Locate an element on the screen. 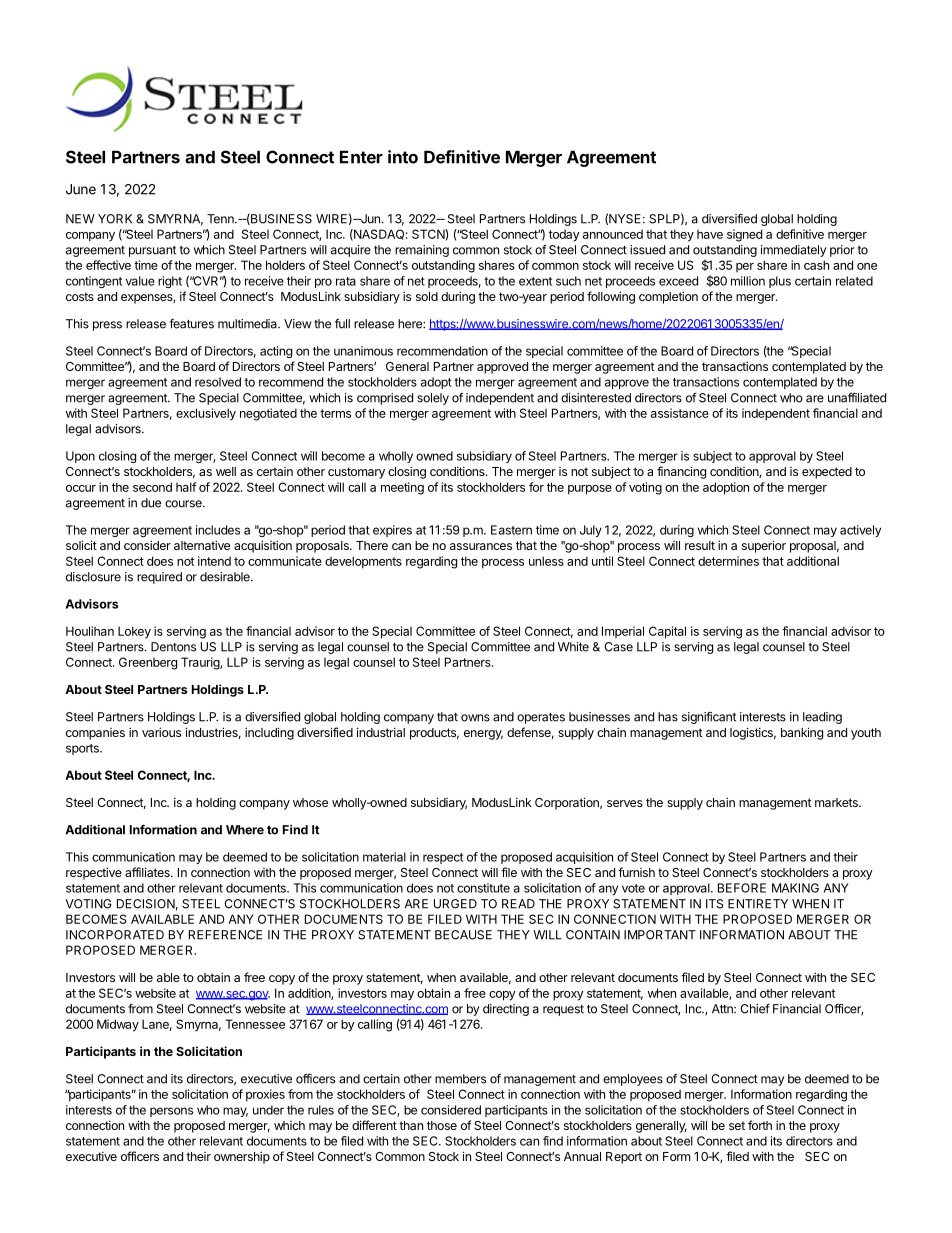 Image resolution: width=952 pixels, height=1233 pixels. leading is located at coordinates (822, 718).
